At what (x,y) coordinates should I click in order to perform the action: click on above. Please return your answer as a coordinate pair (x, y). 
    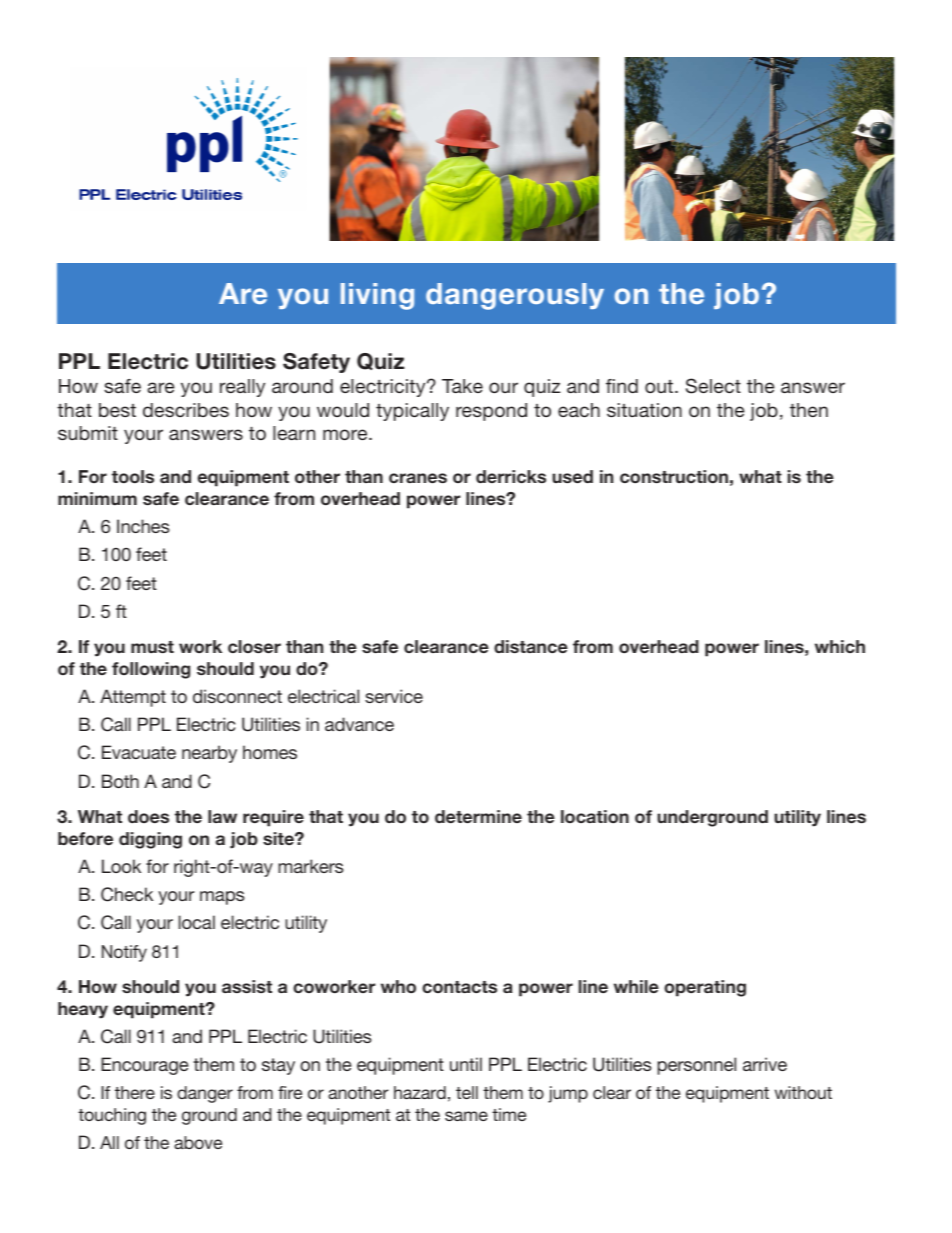
    Looking at the image, I should click on (198, 1142).
